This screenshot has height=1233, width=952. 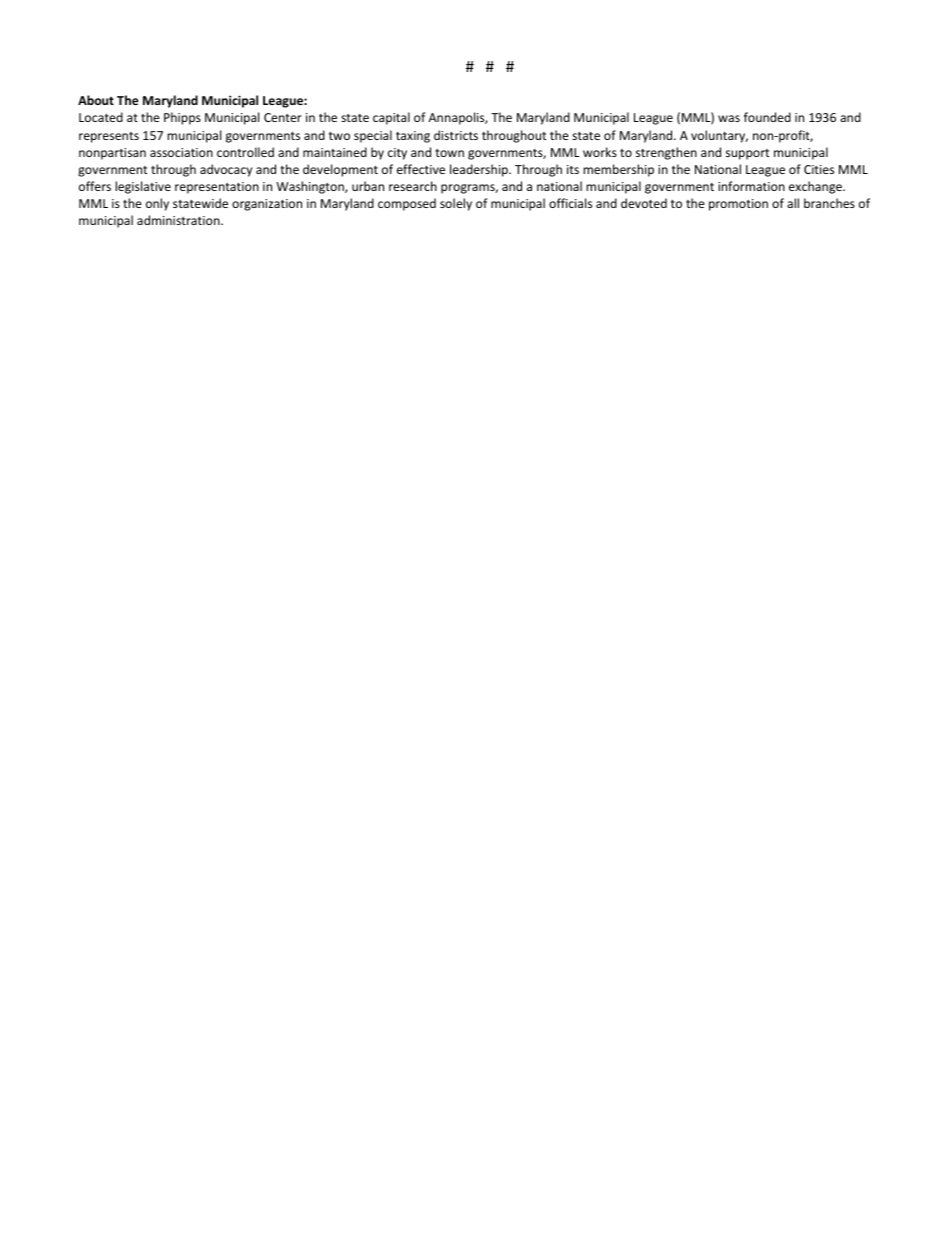 What do you see at coordinates (751, 186) in the screenshot?
I see `information` at bounding box center [751, 186].
